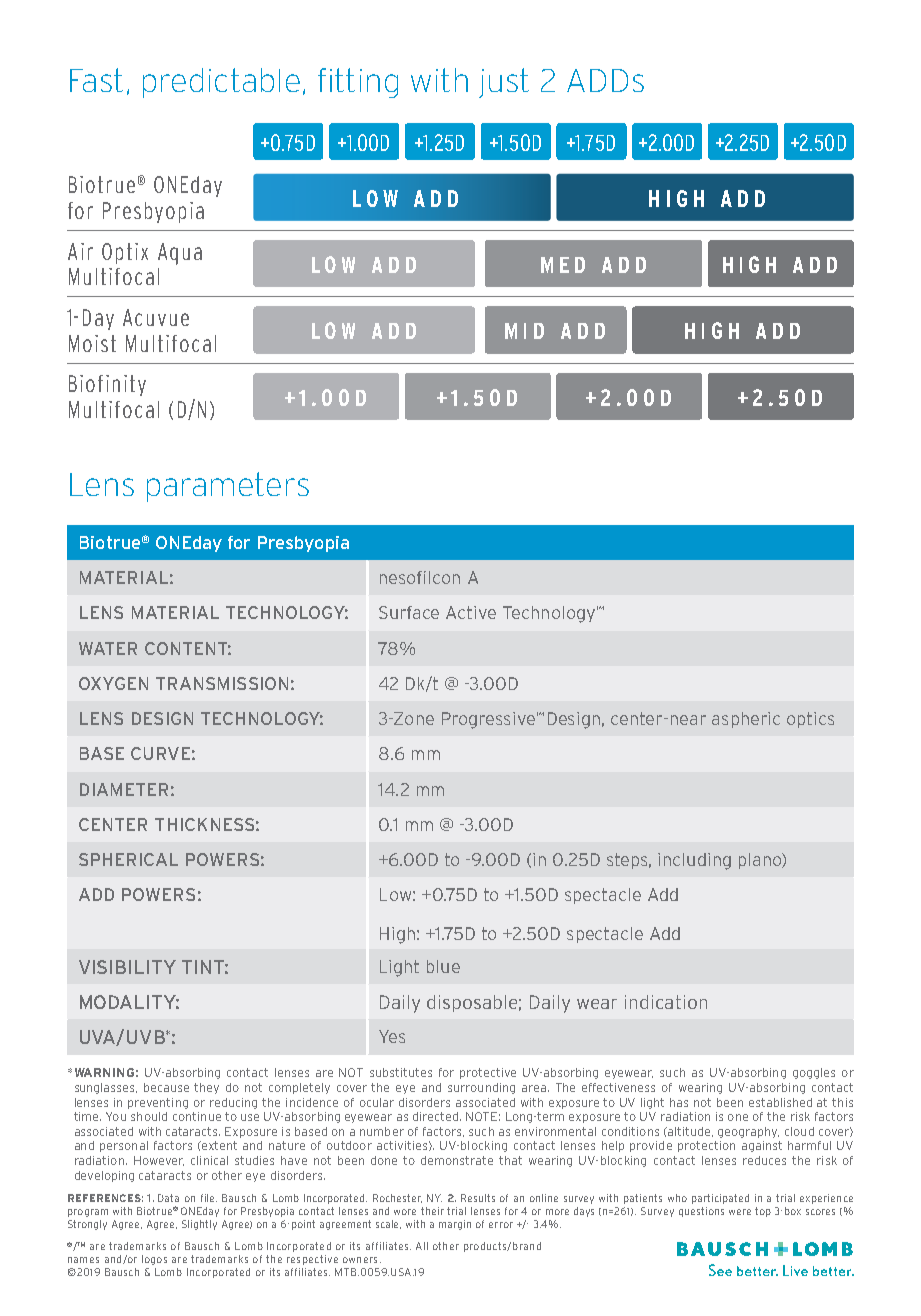  What do you see at coordinates (221, 83) in the page?
I see `predictable` at bounding box center [221, 83].
